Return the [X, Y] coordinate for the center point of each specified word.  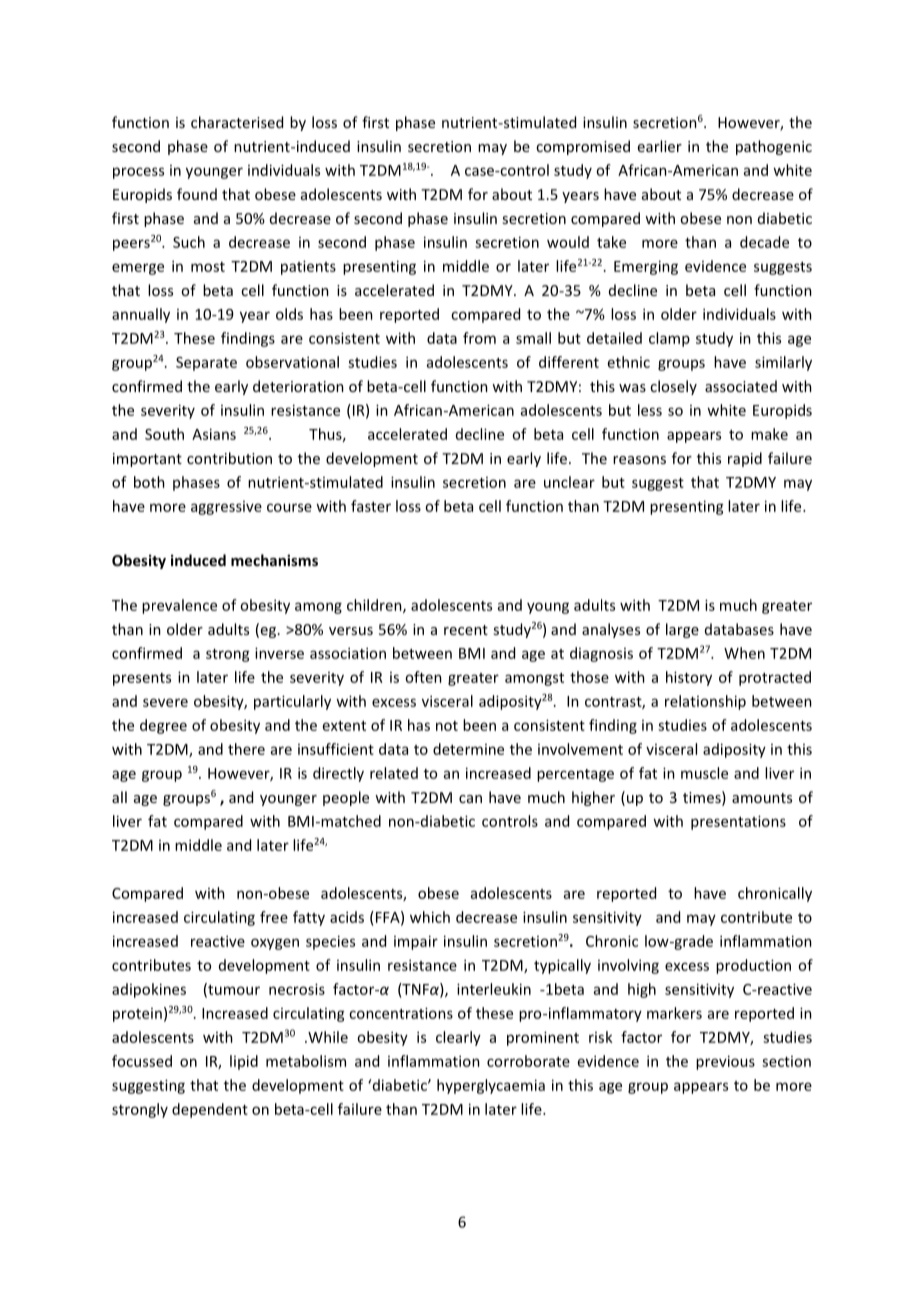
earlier [660, 146]
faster [371, 506]
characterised [237, 122]
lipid [244, 1062]
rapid [745, 459]
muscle [704, 773]
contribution [229, 458]
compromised [583, 147]
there [246, 749]
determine [468, 749]
